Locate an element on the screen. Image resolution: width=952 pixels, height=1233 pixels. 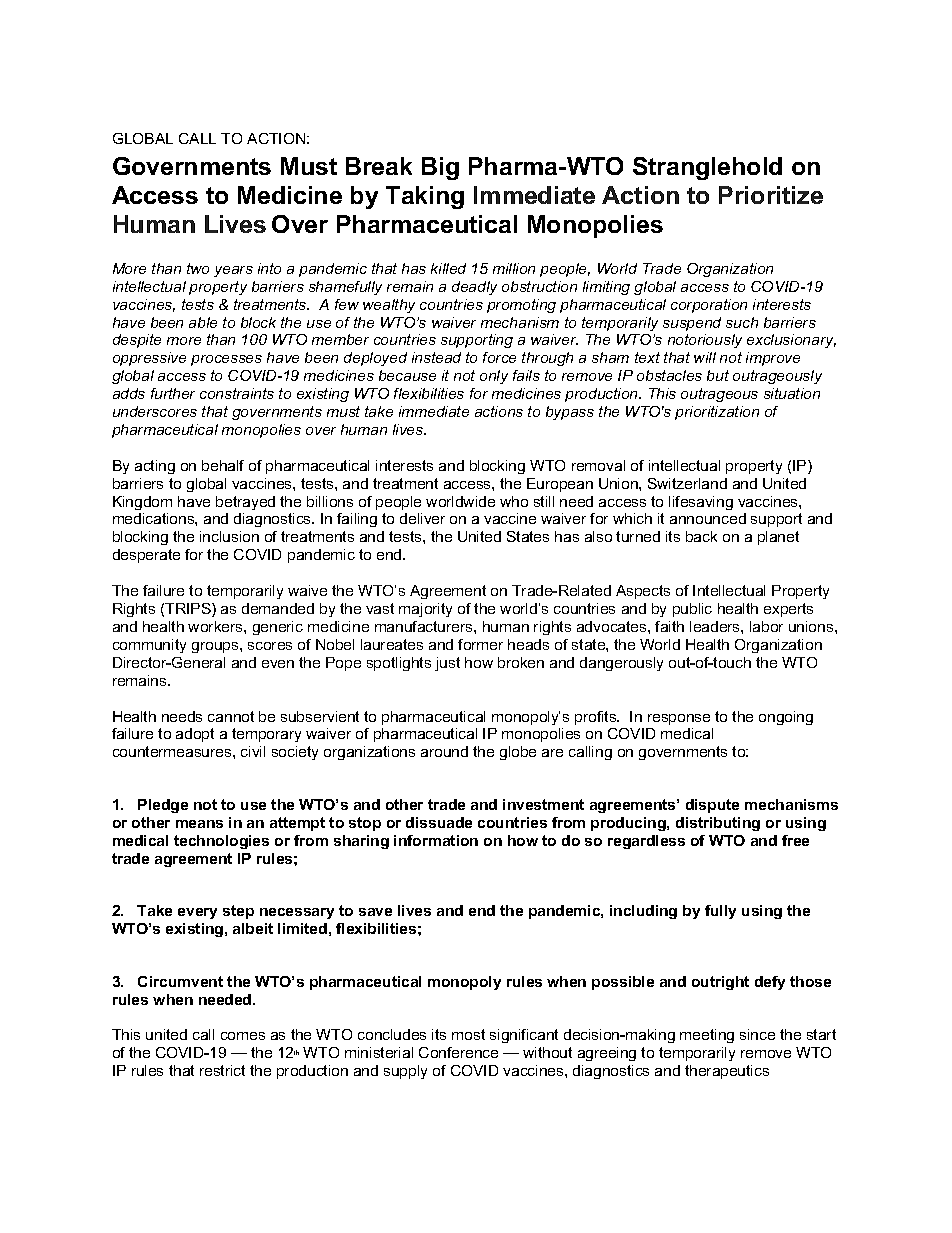
prioritization is located at coordinates (717, 413).
